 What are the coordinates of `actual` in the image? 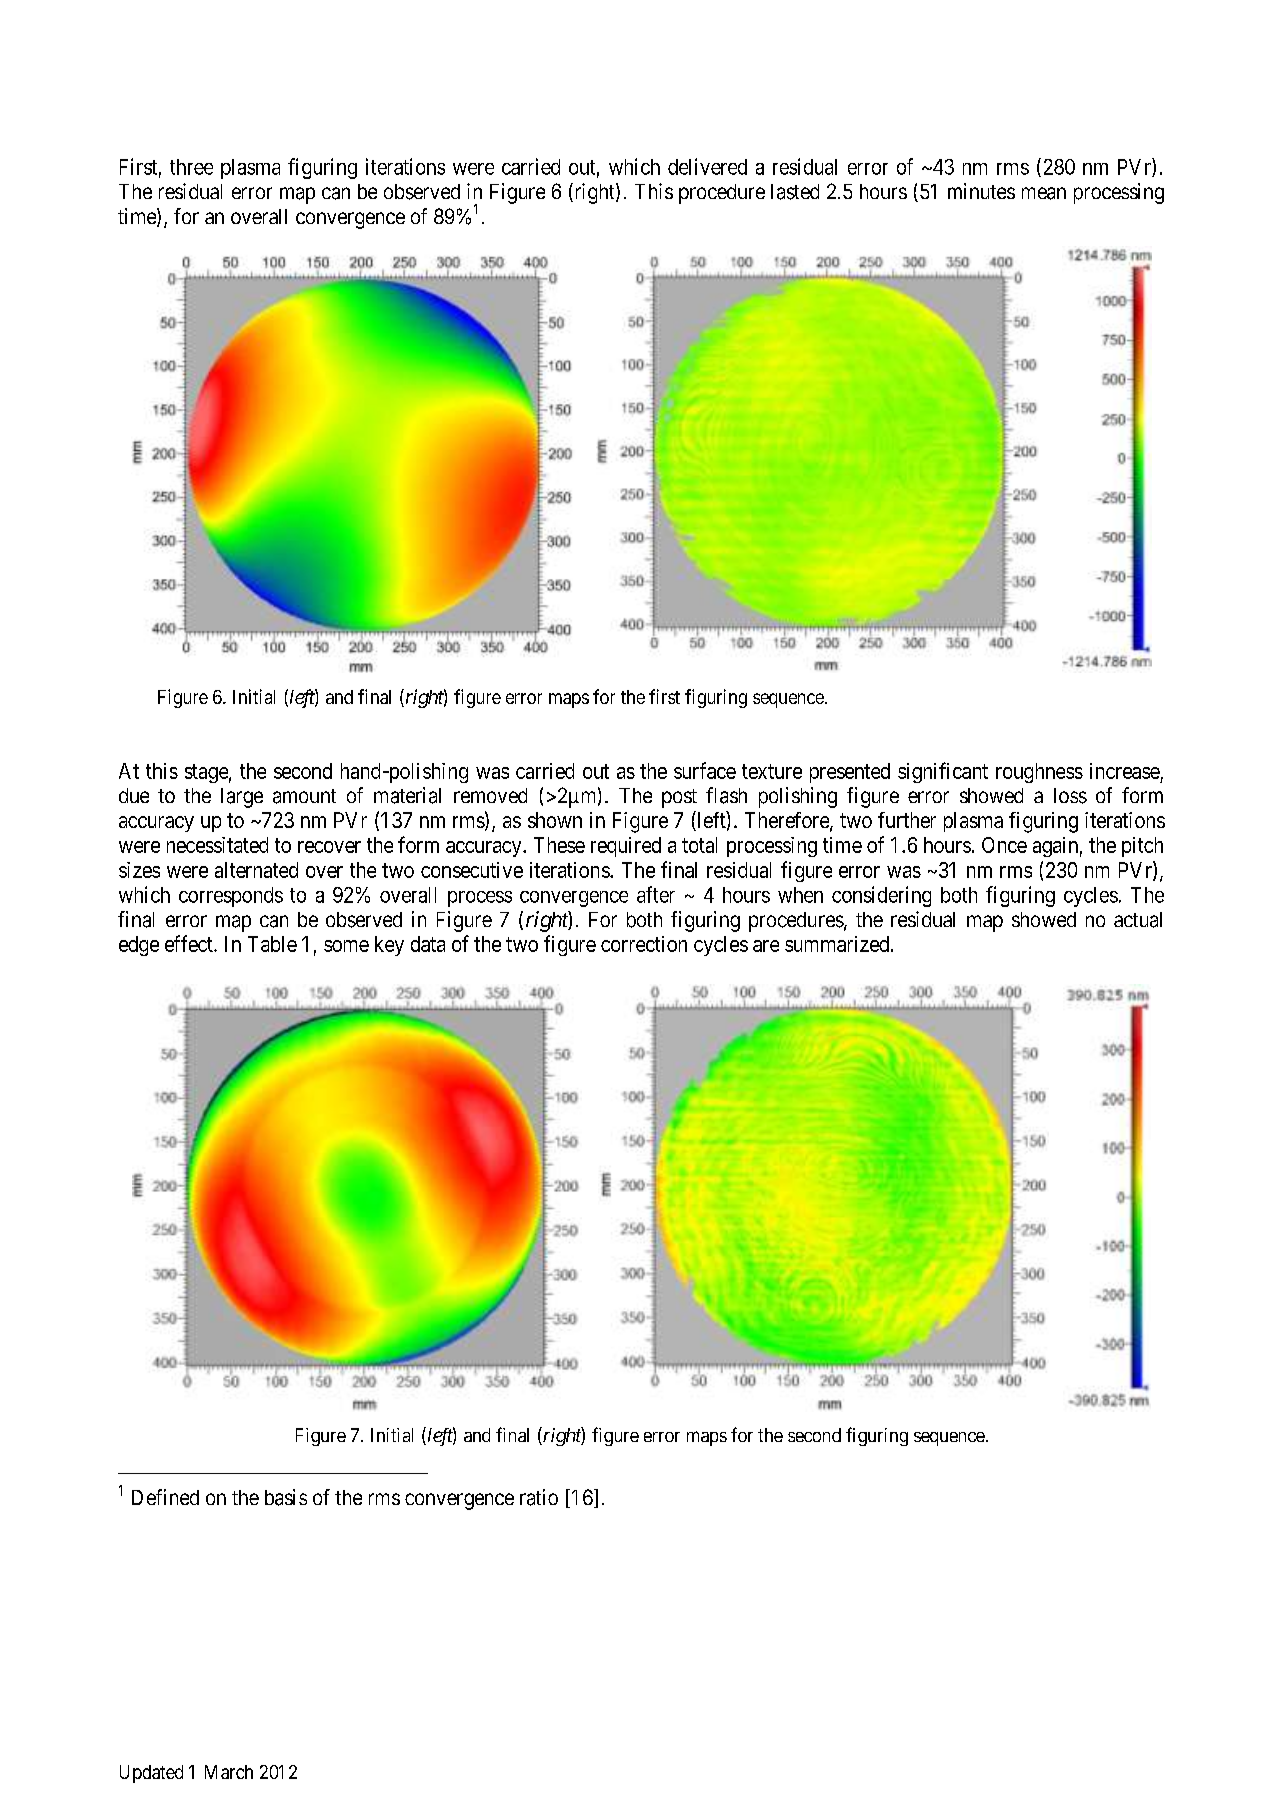 It's located at (1138, 920).
